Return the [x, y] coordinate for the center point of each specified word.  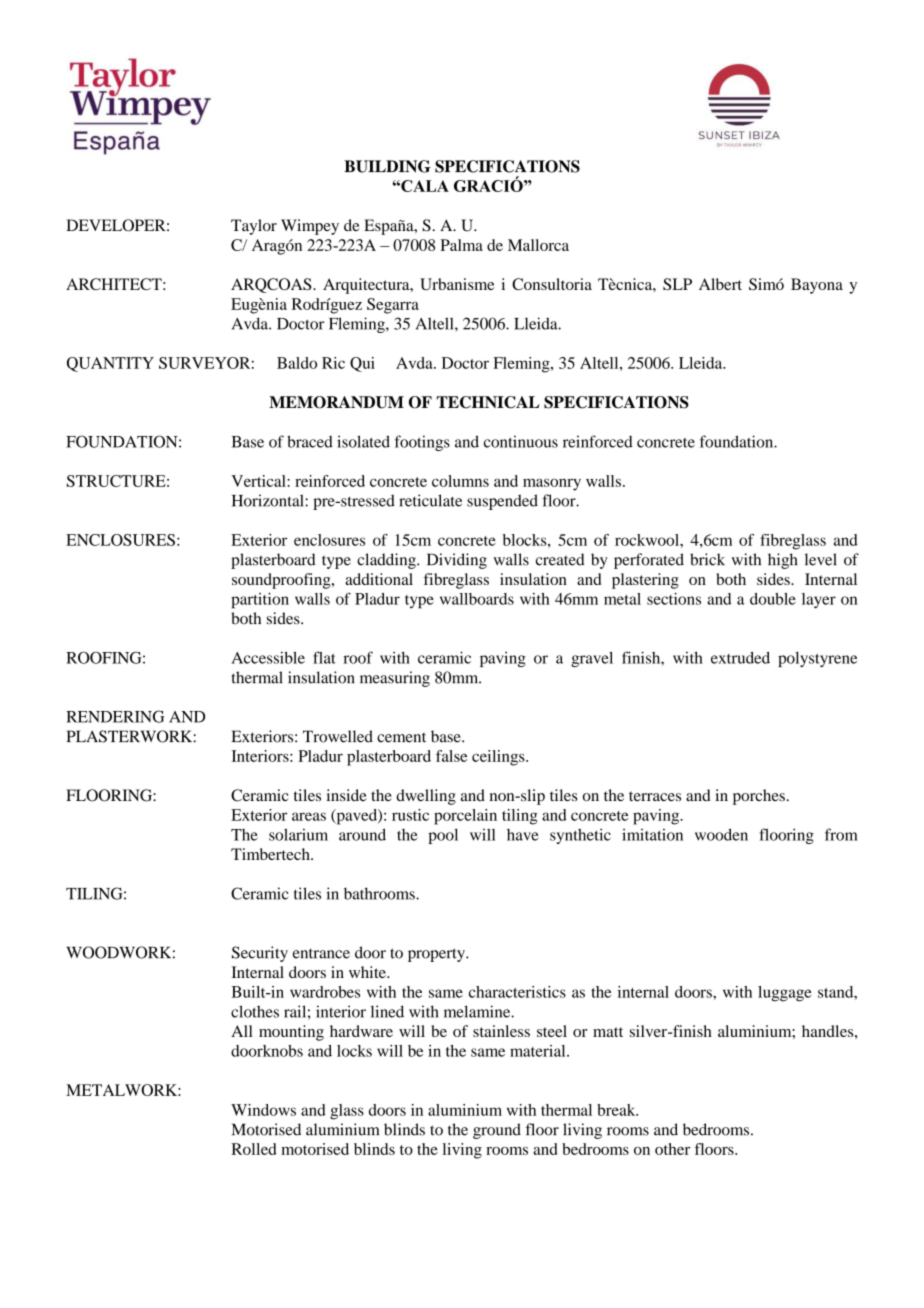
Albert [720, 284]
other [672, 1149]
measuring [395, 679]
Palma [461, 245]
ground [497, 1131]
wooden [721, 834]
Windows [263, 1110]
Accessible [268, 657]
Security [260, 954]
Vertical [259, 481]
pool [443, 836]
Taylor [254, 227]
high [782, 561]
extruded [740, 658]
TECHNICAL [488, 402]
